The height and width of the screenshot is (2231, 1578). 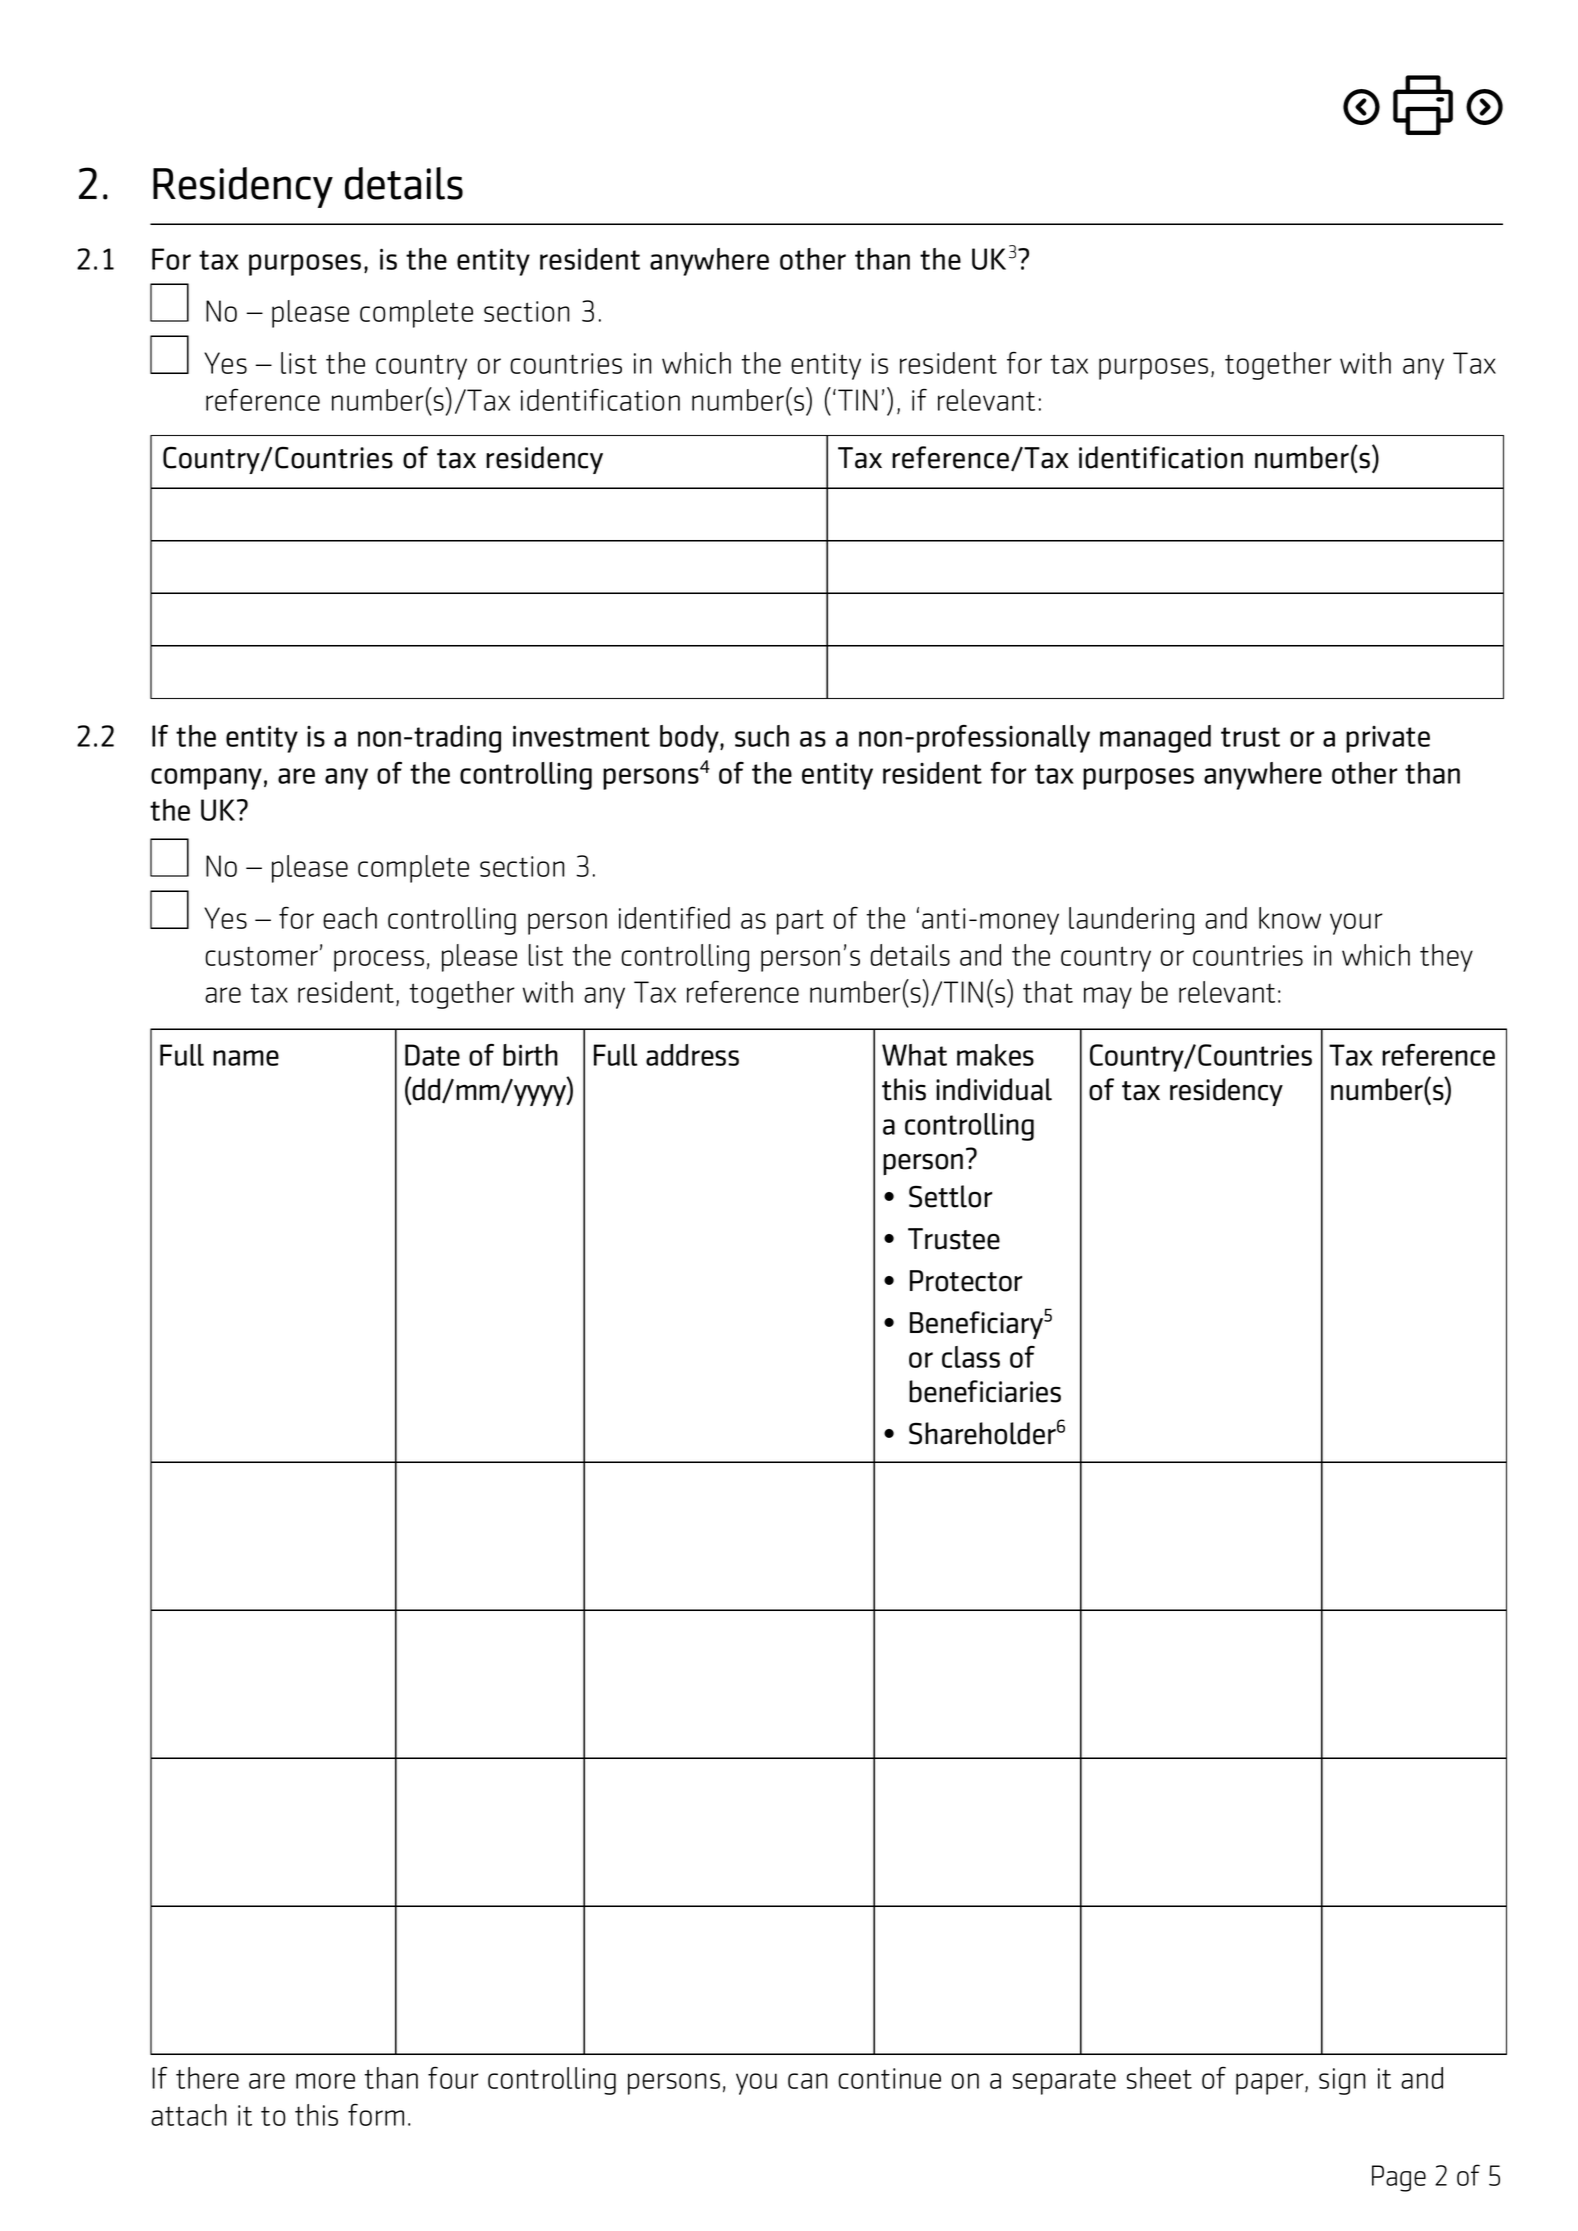 I want to click on private, so click(x=1388, y=739).
